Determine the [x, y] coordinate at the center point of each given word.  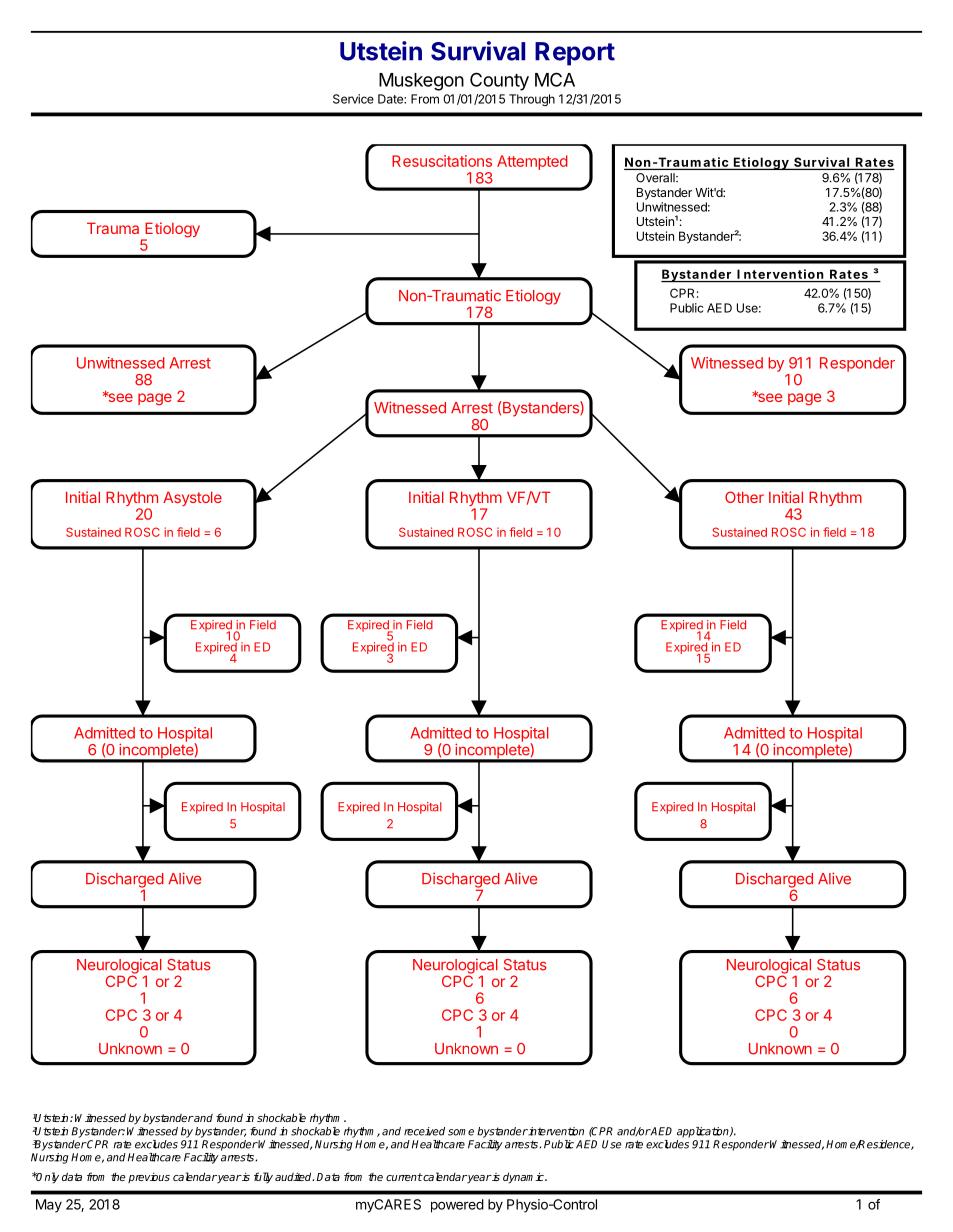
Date [391, 99]
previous [149, 1178]
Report [575, 54]
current [404, 1177]
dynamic [524, 1178]
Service [353, 99]
